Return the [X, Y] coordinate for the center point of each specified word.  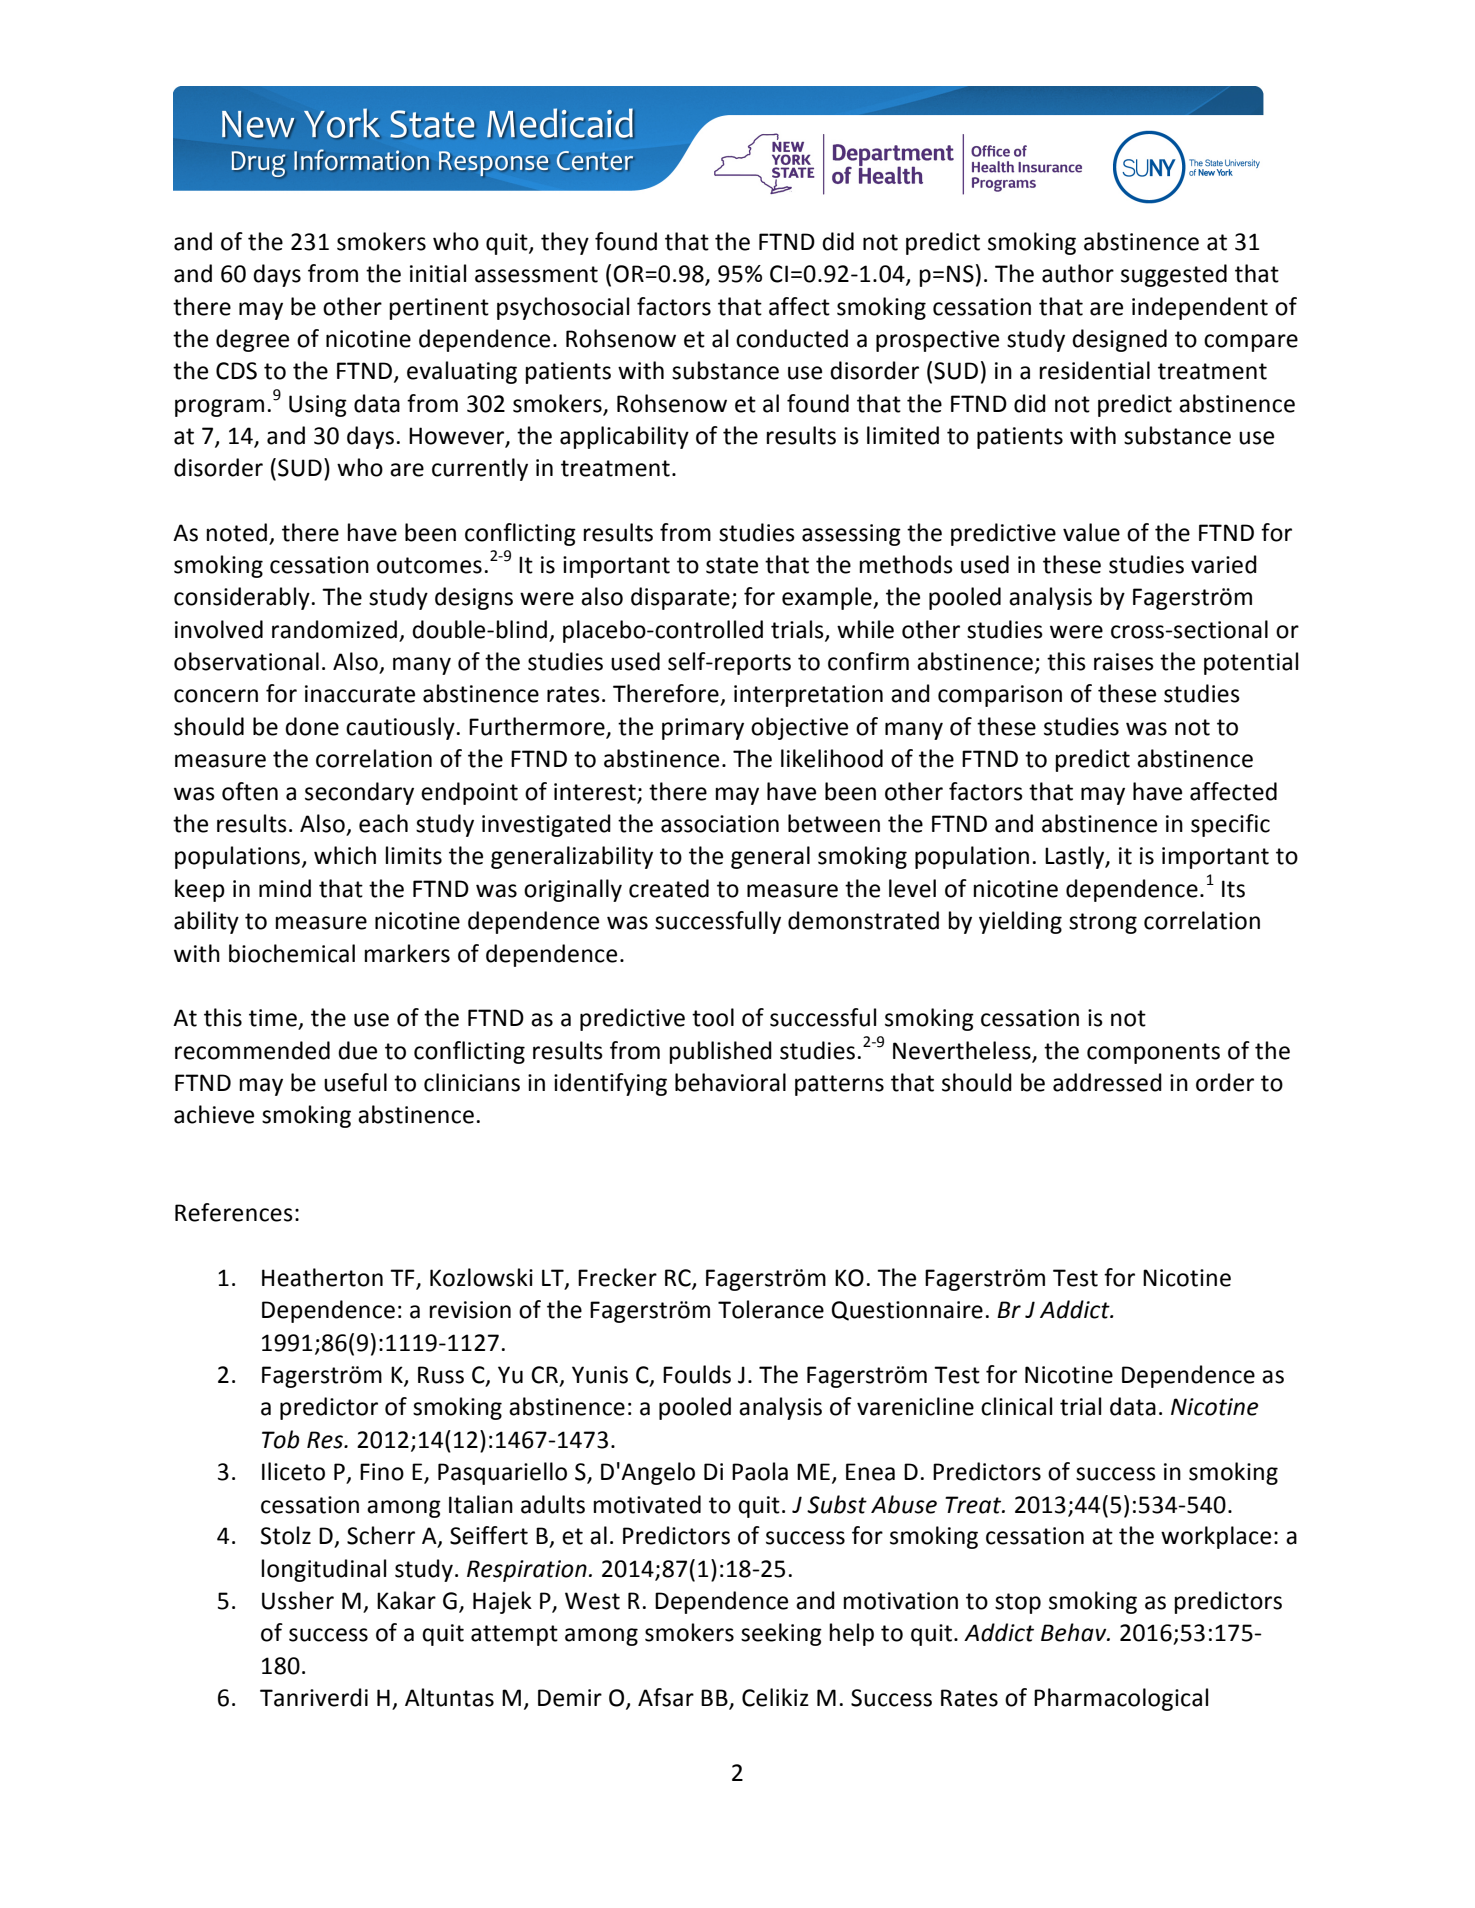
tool [713, 1017]
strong [1103, 923]
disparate [680, 598]
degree [252, 340]
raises [1124, 662]
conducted [792, 338]
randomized [334, 629]
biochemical [292, 953]
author [1078, 273]
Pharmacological [1121, 1699]
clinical [1016, 1406]
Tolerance [771, 1309]
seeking [781, 1634]
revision [470, 1310]
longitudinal [324, 1570]
